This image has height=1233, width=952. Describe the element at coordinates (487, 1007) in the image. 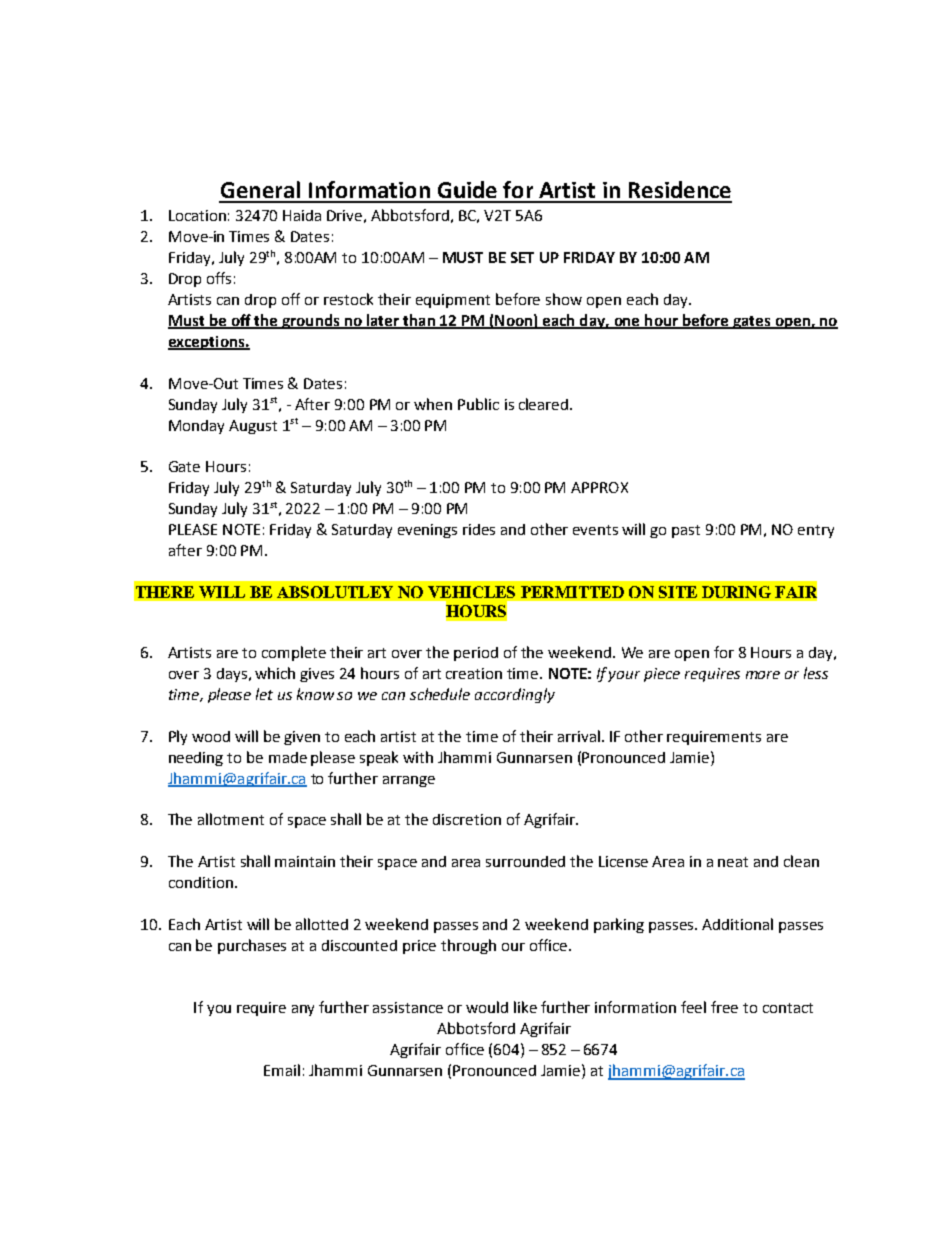

I see `would` at that location.
